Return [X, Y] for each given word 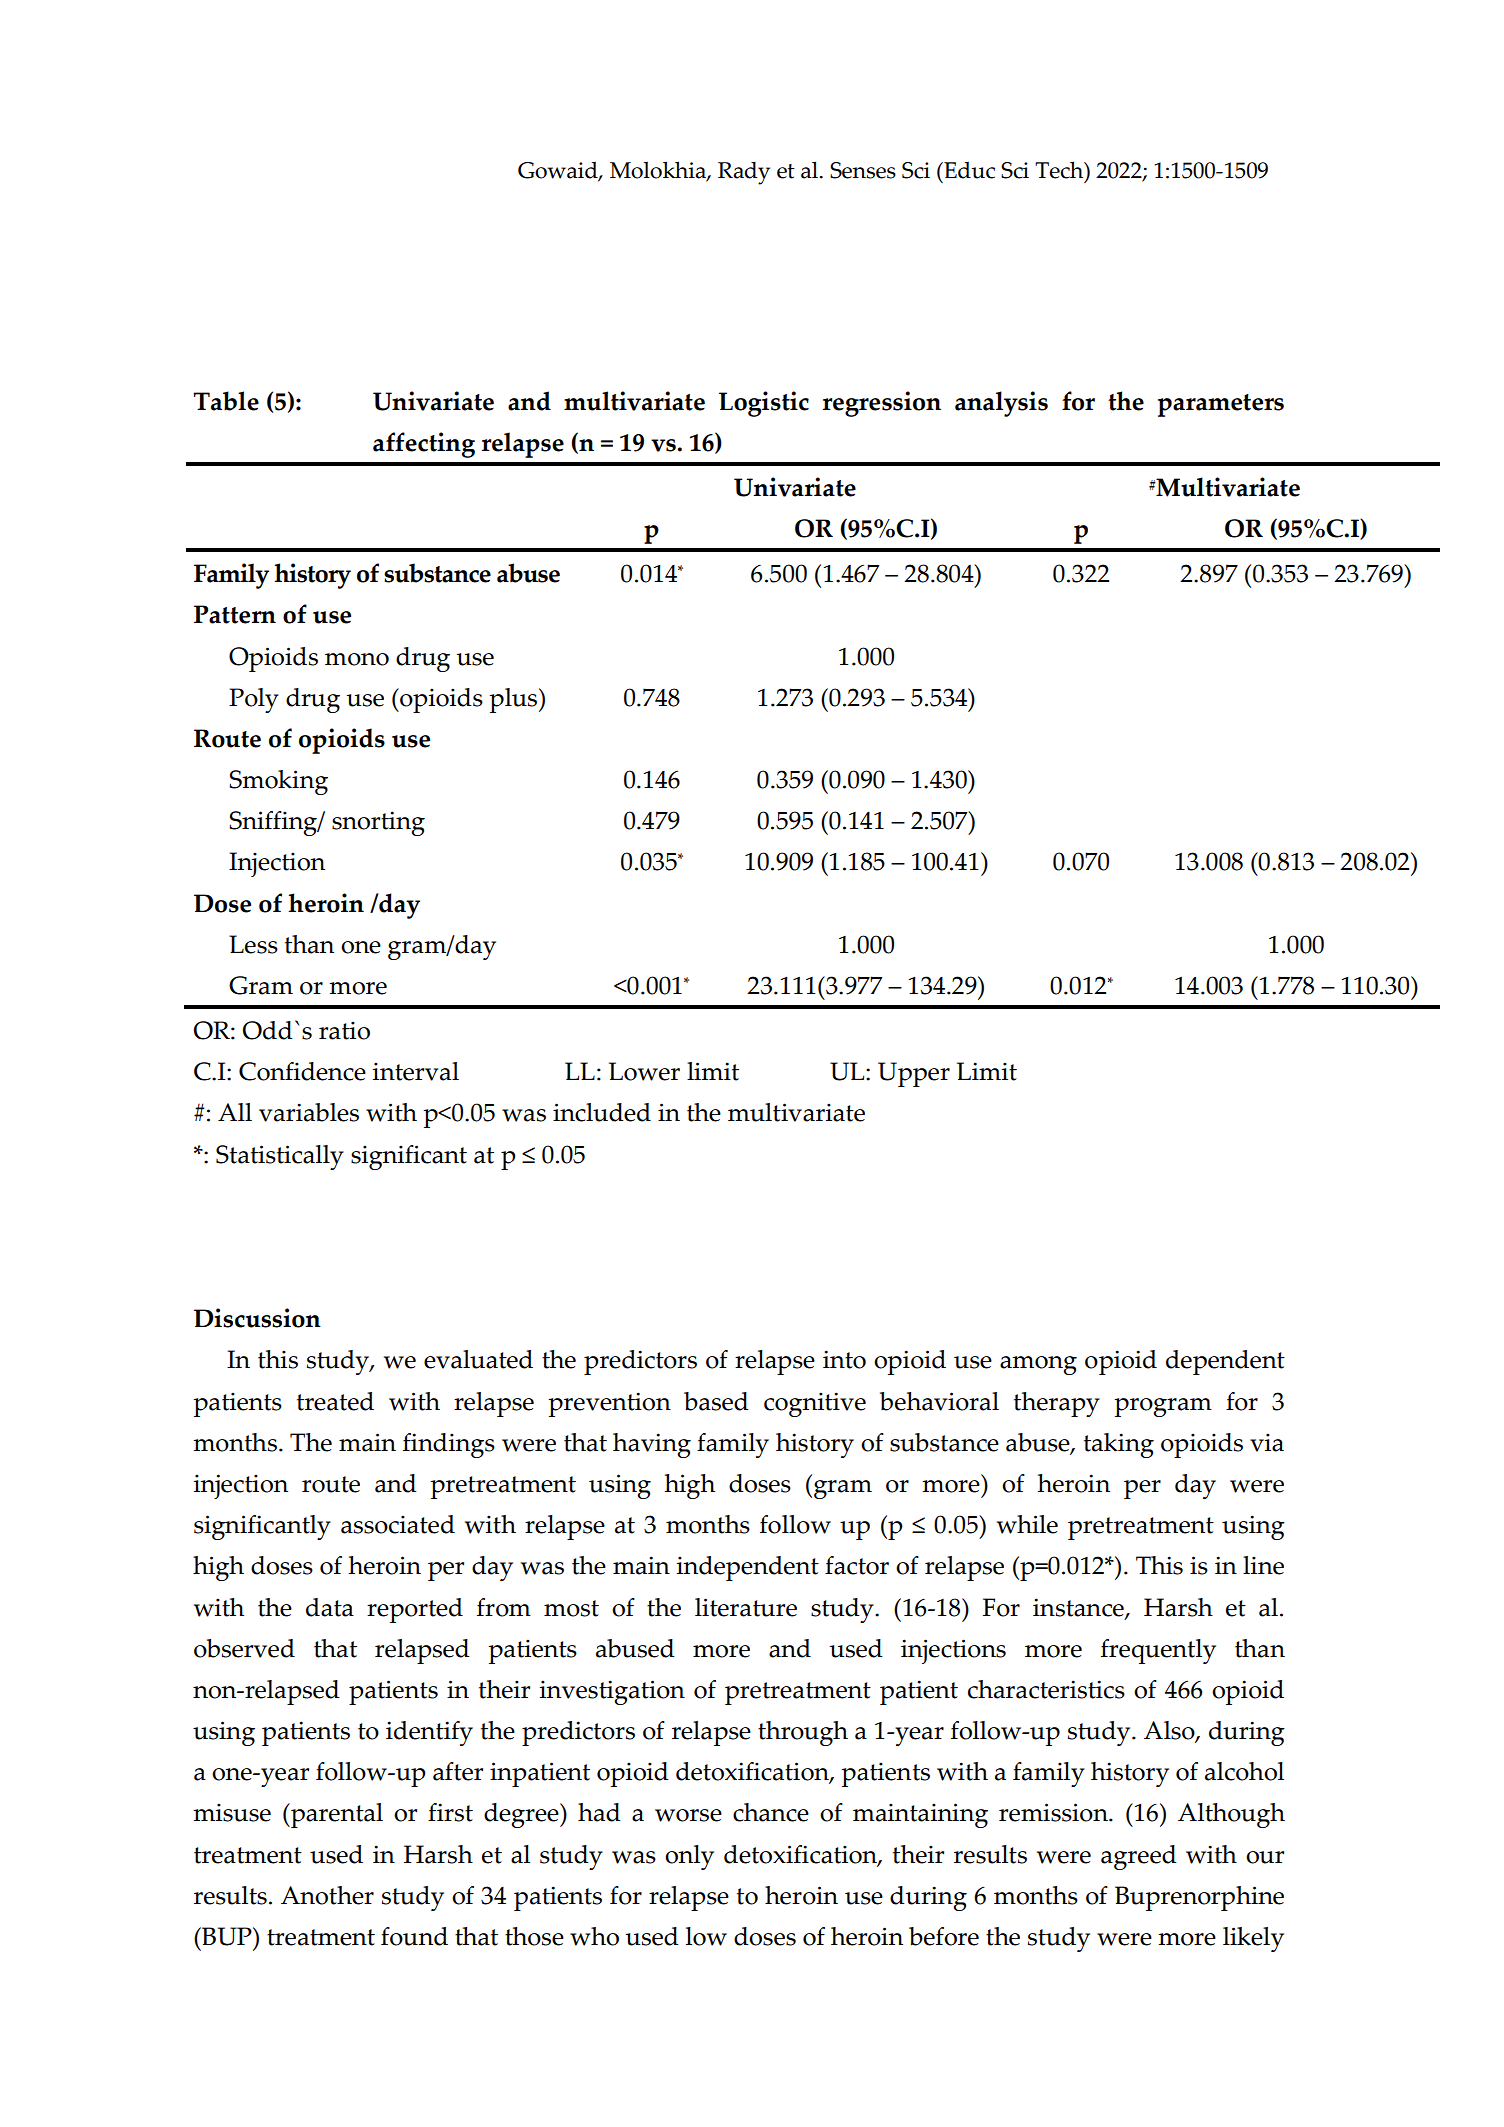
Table [226, 401]
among [1038, 1365]
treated [335, 1401]
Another [327, 1895]
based [716, 1401]
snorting [378, 823]
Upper [914, 1074]
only [689, 1857]
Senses [863, 170]
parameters [1221, 405]
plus [514, 700]
